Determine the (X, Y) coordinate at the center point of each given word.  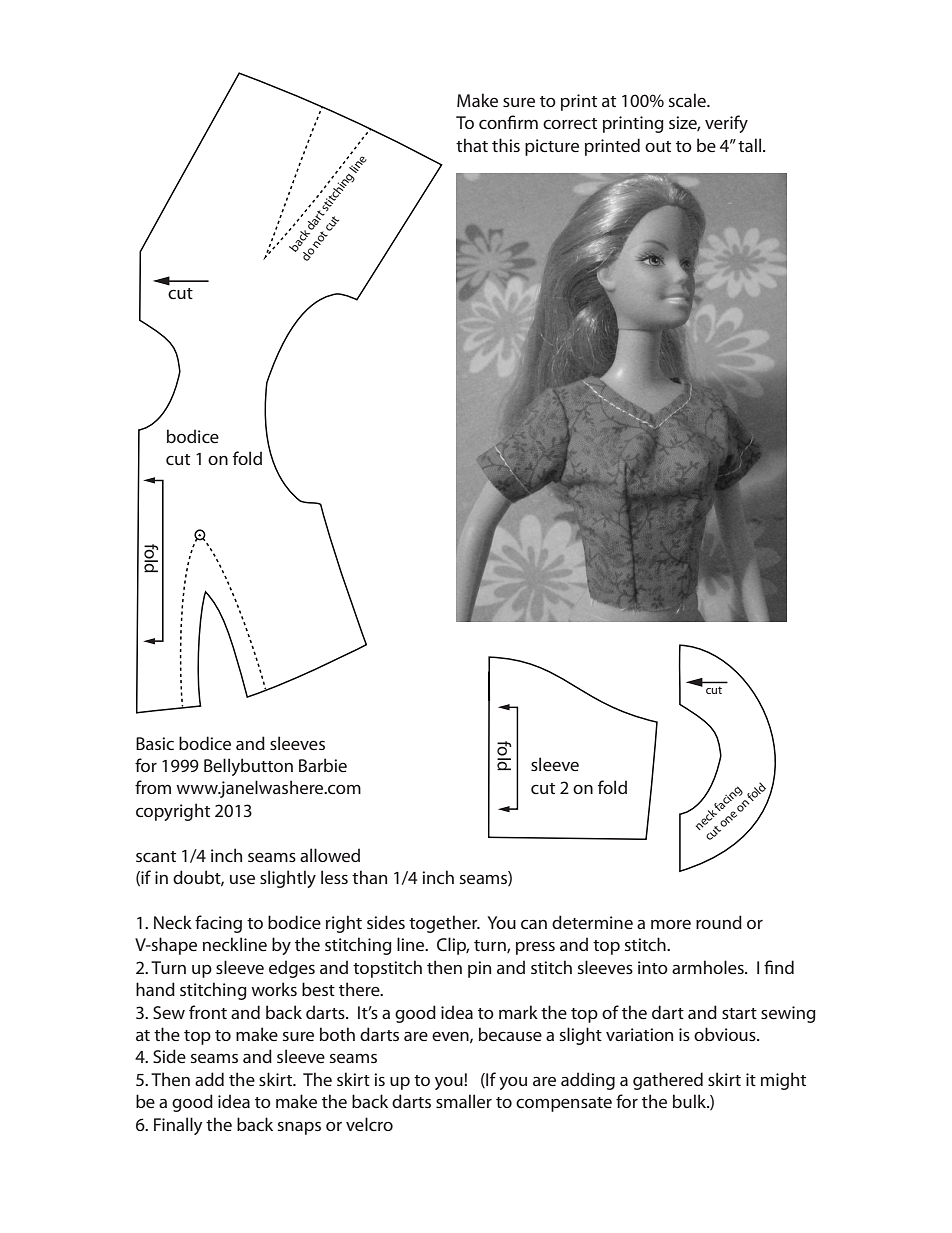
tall (751, 145)
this (506, 145)
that (472, 145)
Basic (155, 743)
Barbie (323, 765)
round (719, 922)
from (153, 787)
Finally (178, 1126)
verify (726, 124)
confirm (508, 122)
